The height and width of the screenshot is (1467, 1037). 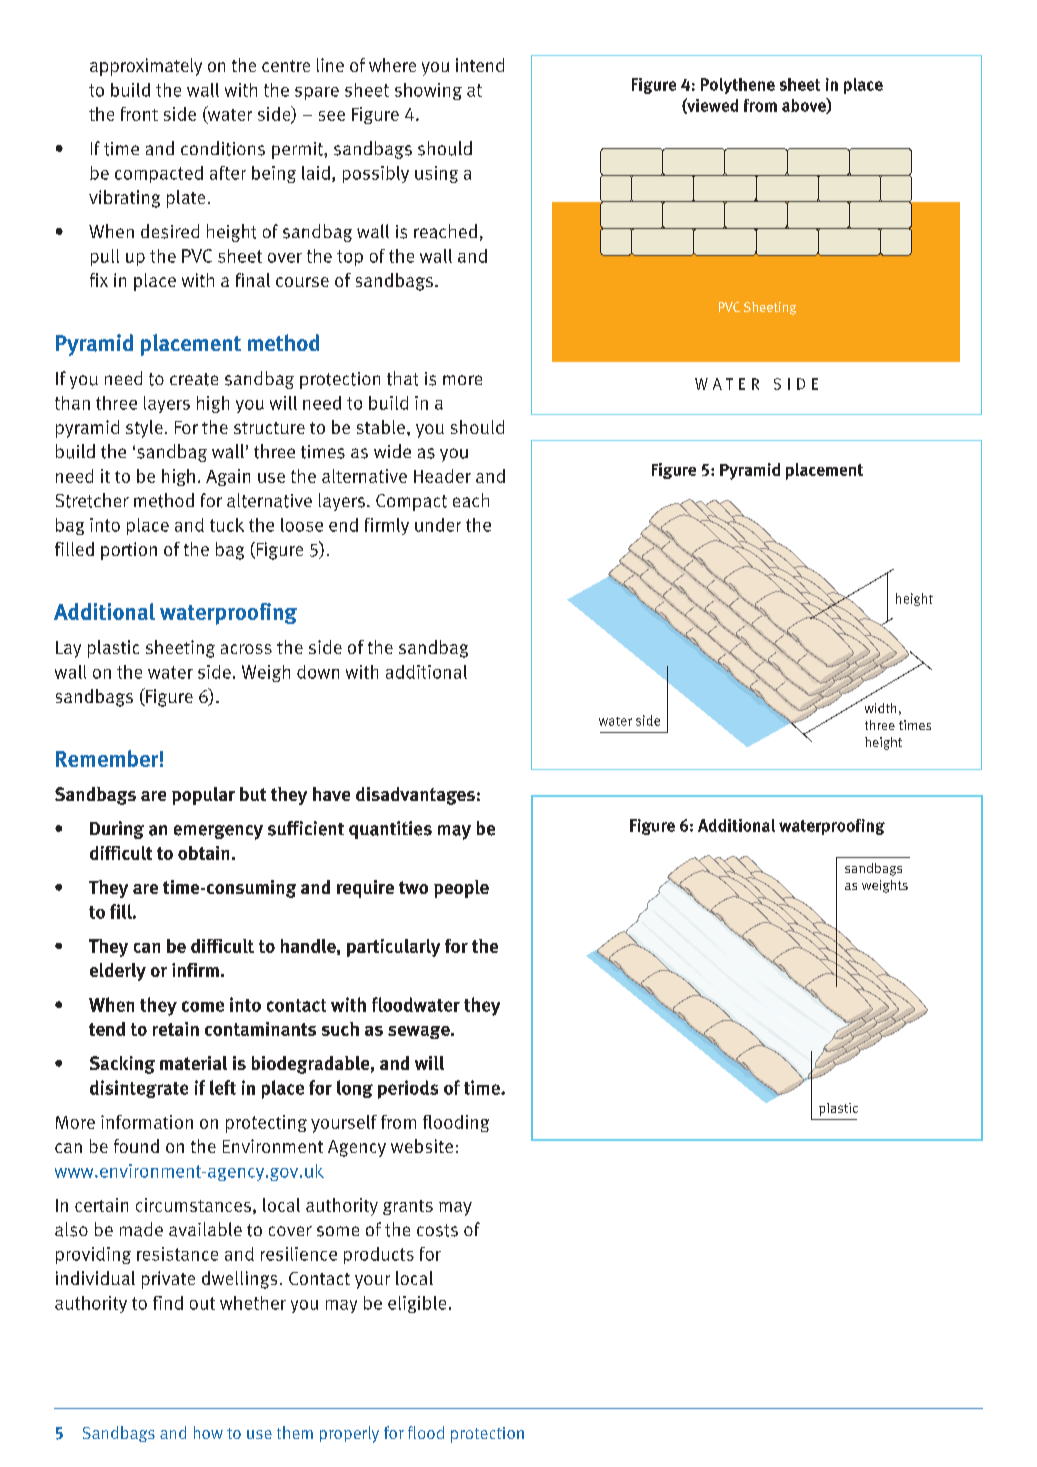 What do you see at coordinates (428, 91) in the screenshot?
I see `showing` at bounding box center [428, 91].
